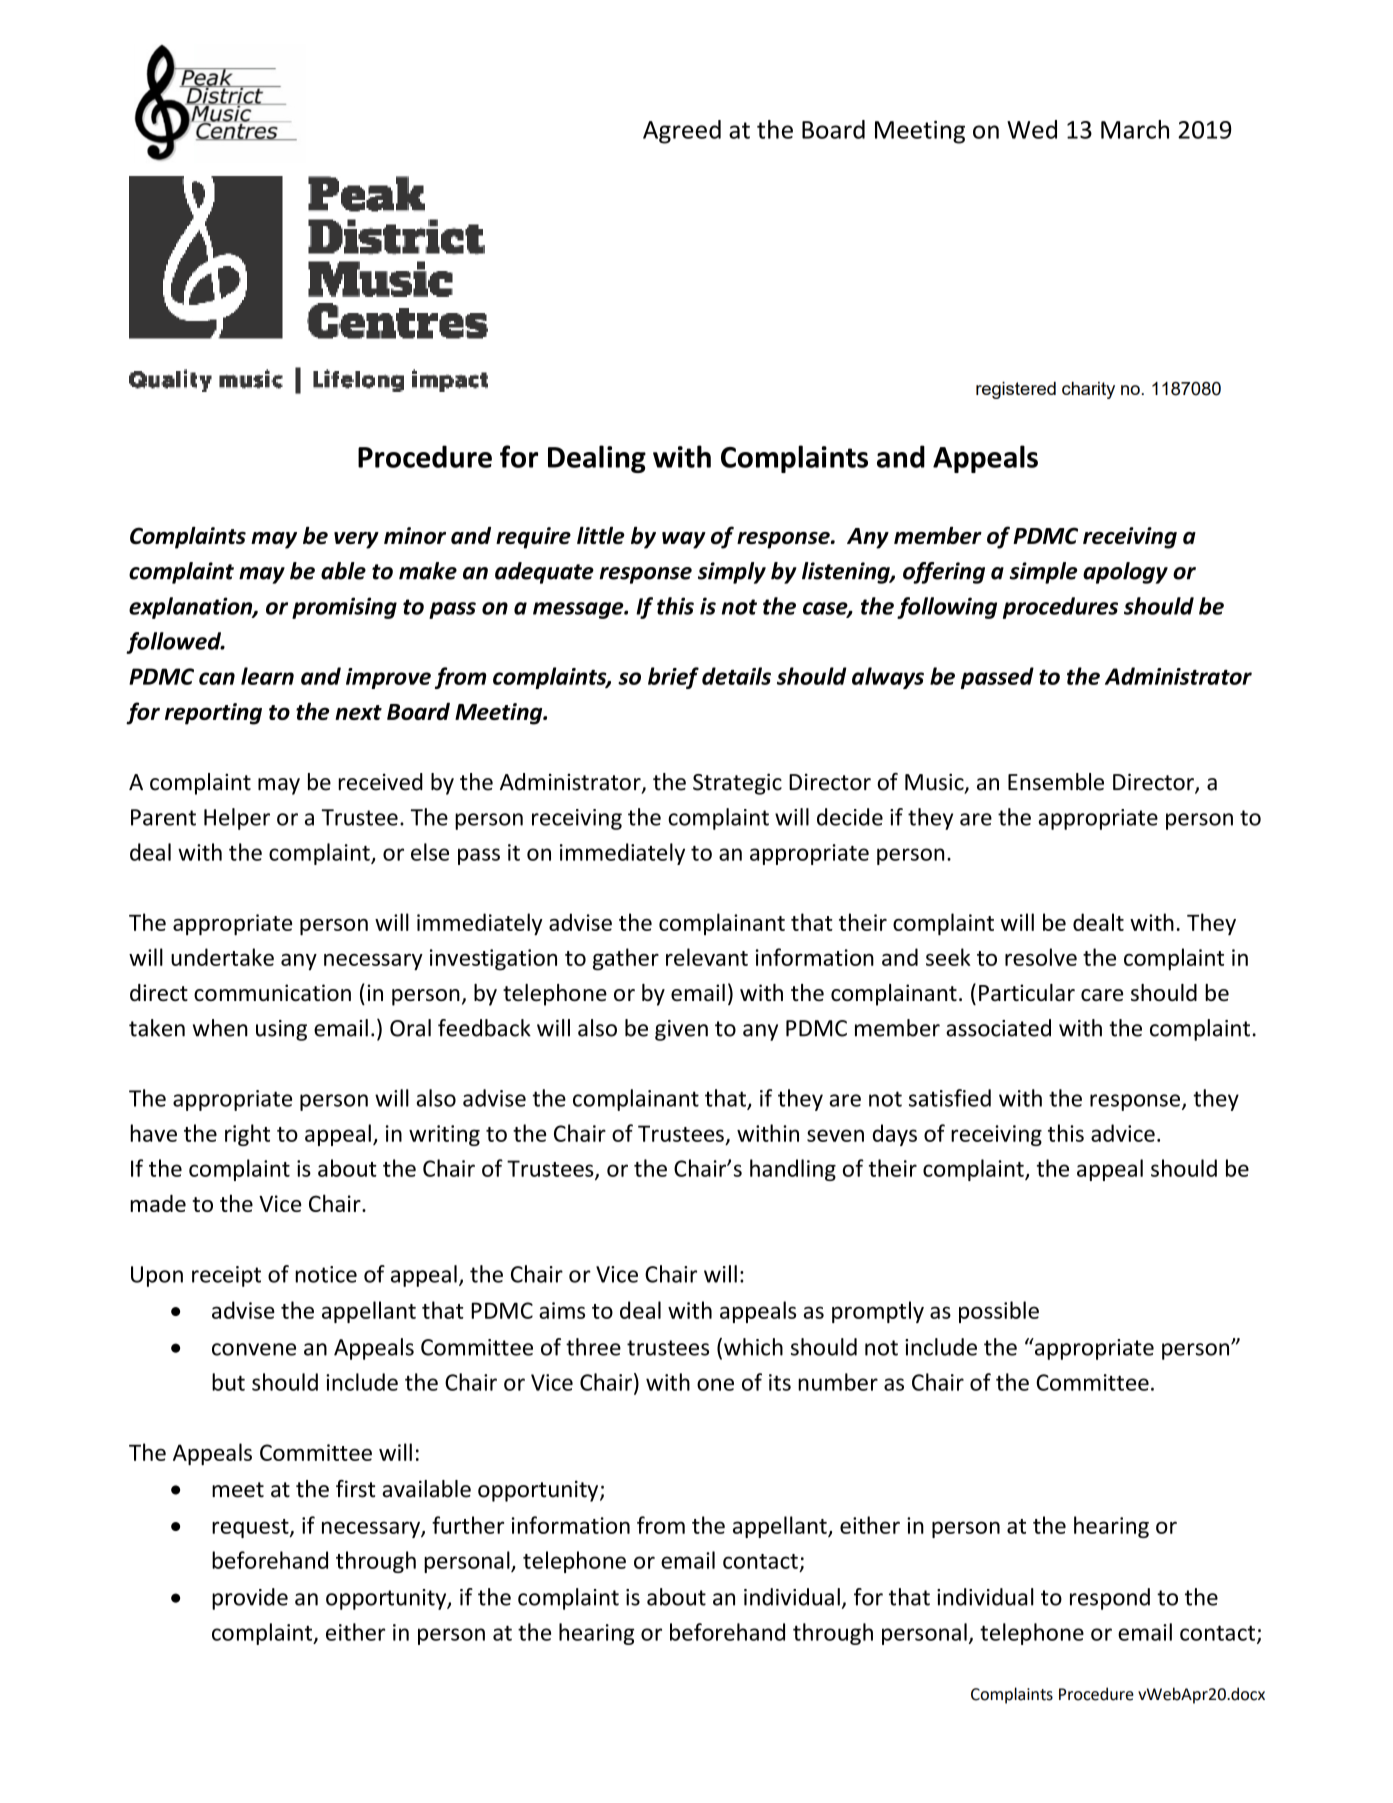 Image resolution: width=1393 pixels, height=1803 pixels. I want to click on Helper, so click(237, 819).
